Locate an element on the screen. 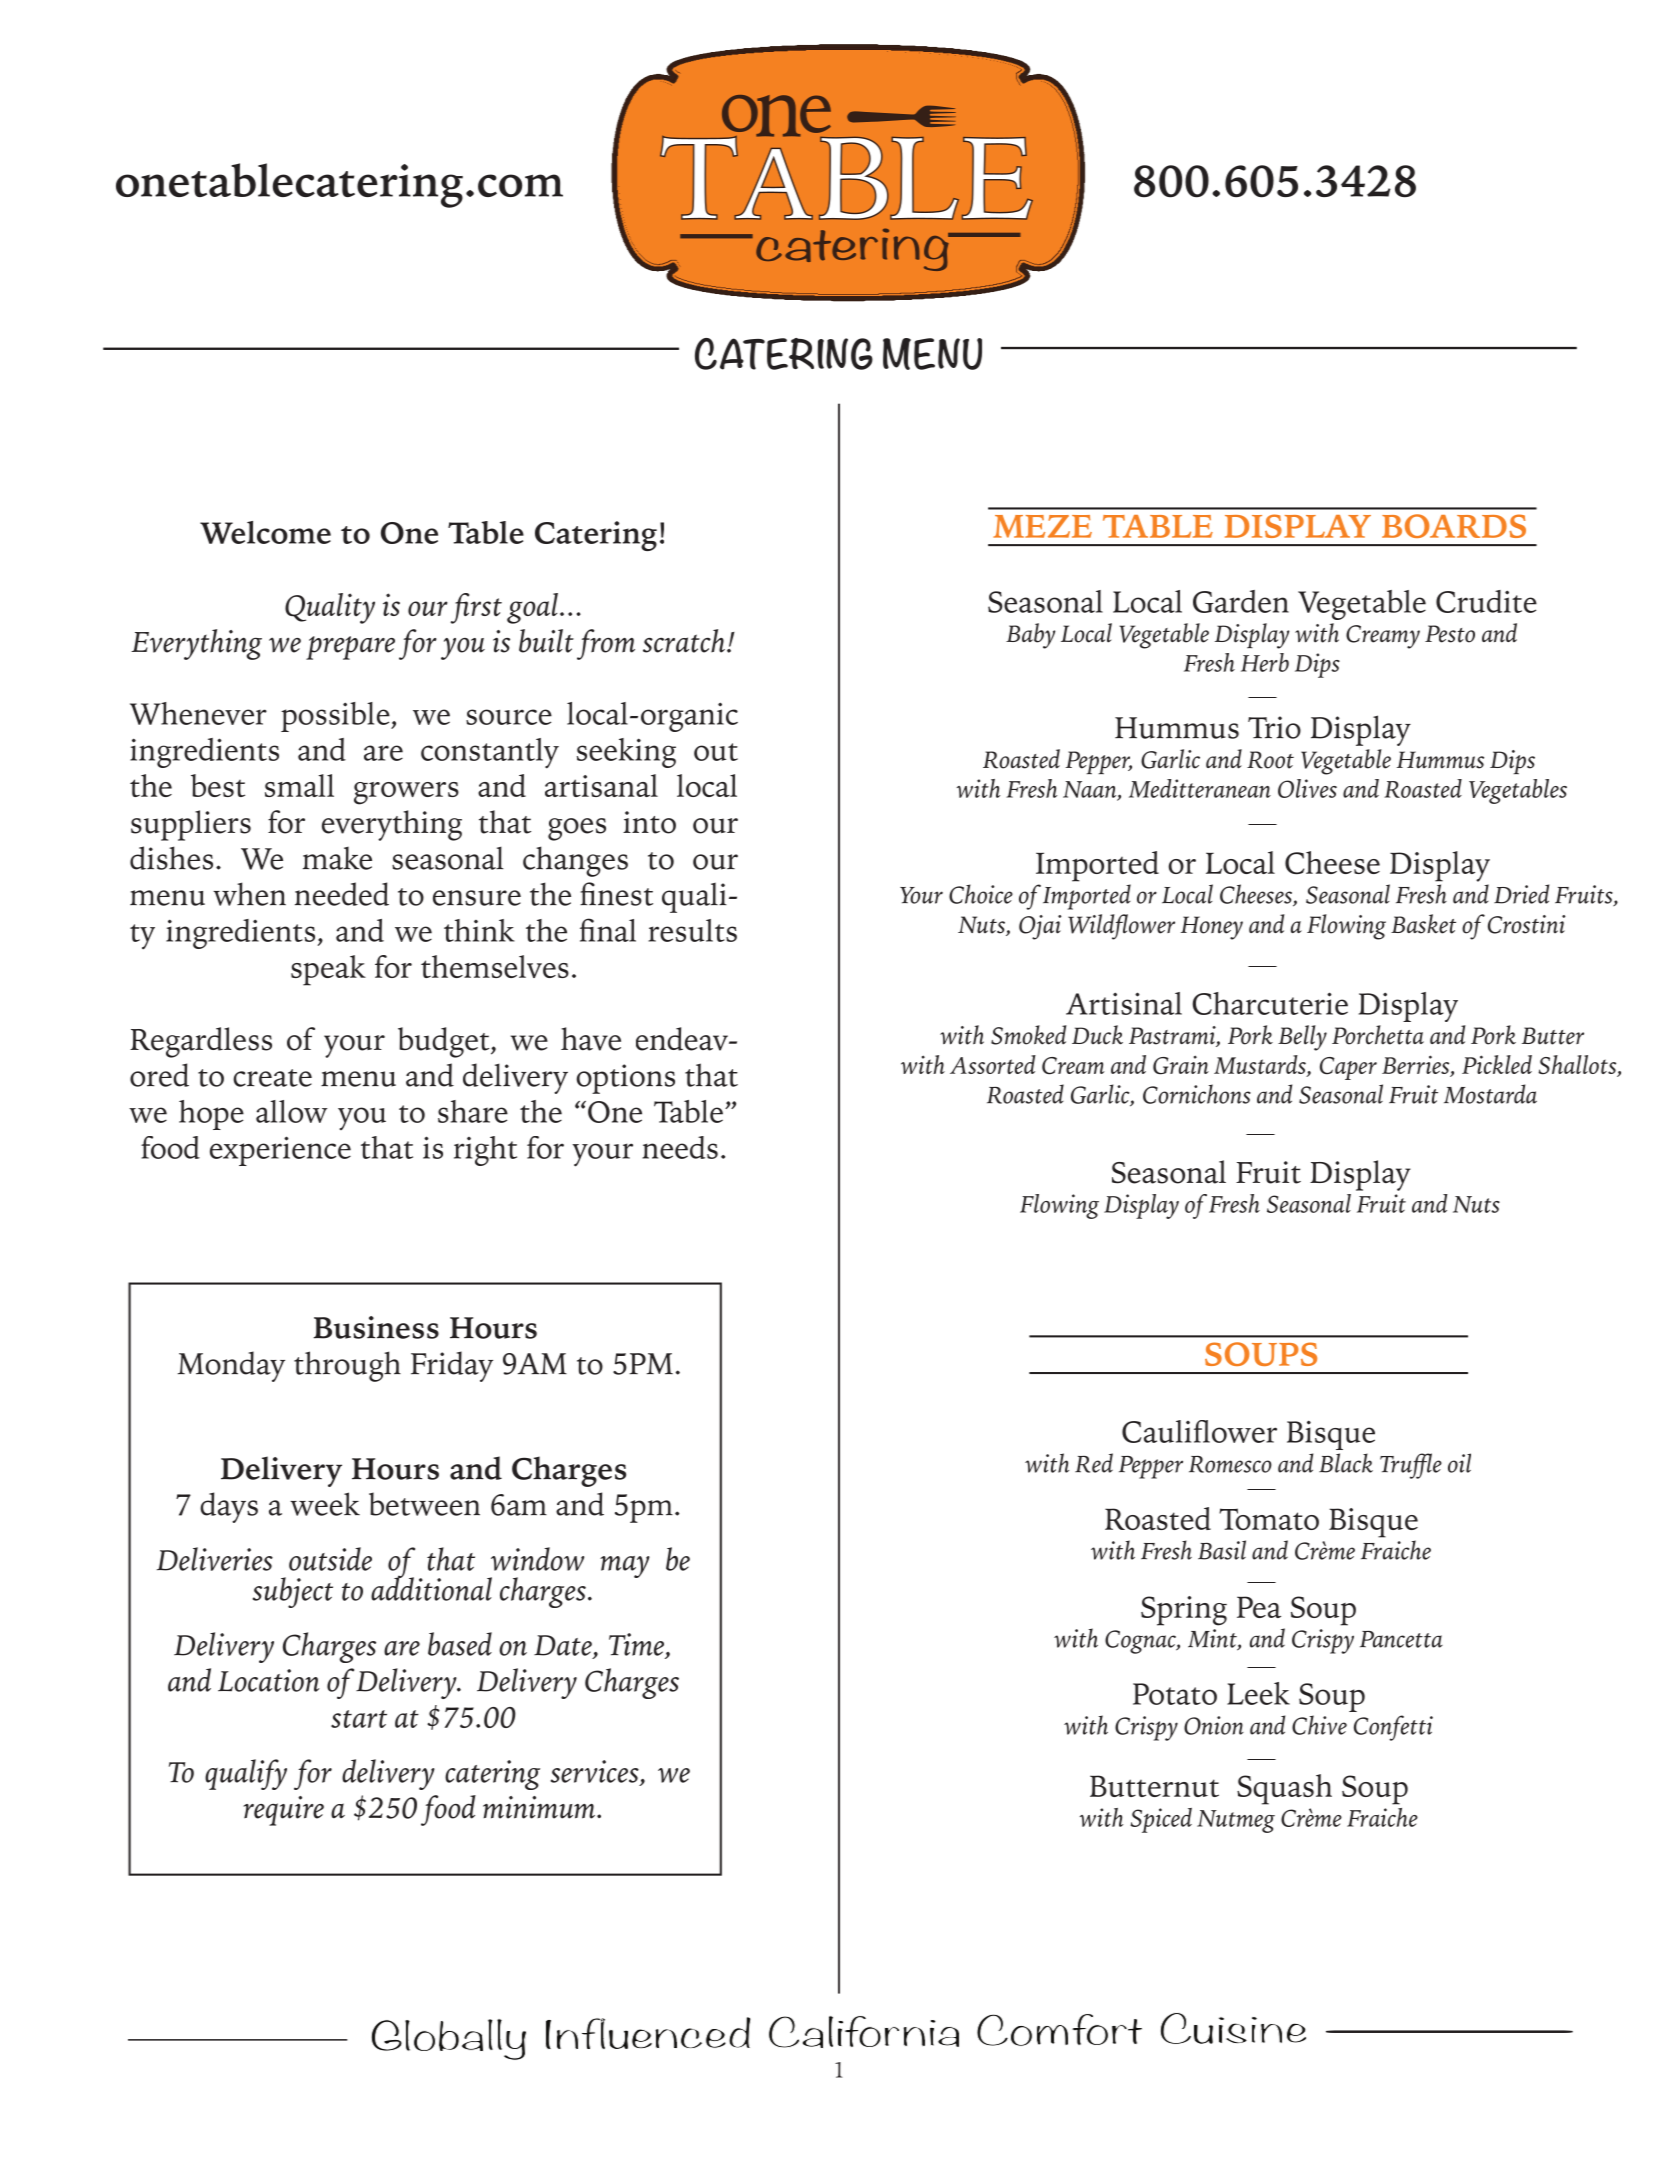  Influenced is located at coordinates (648, 2033).
